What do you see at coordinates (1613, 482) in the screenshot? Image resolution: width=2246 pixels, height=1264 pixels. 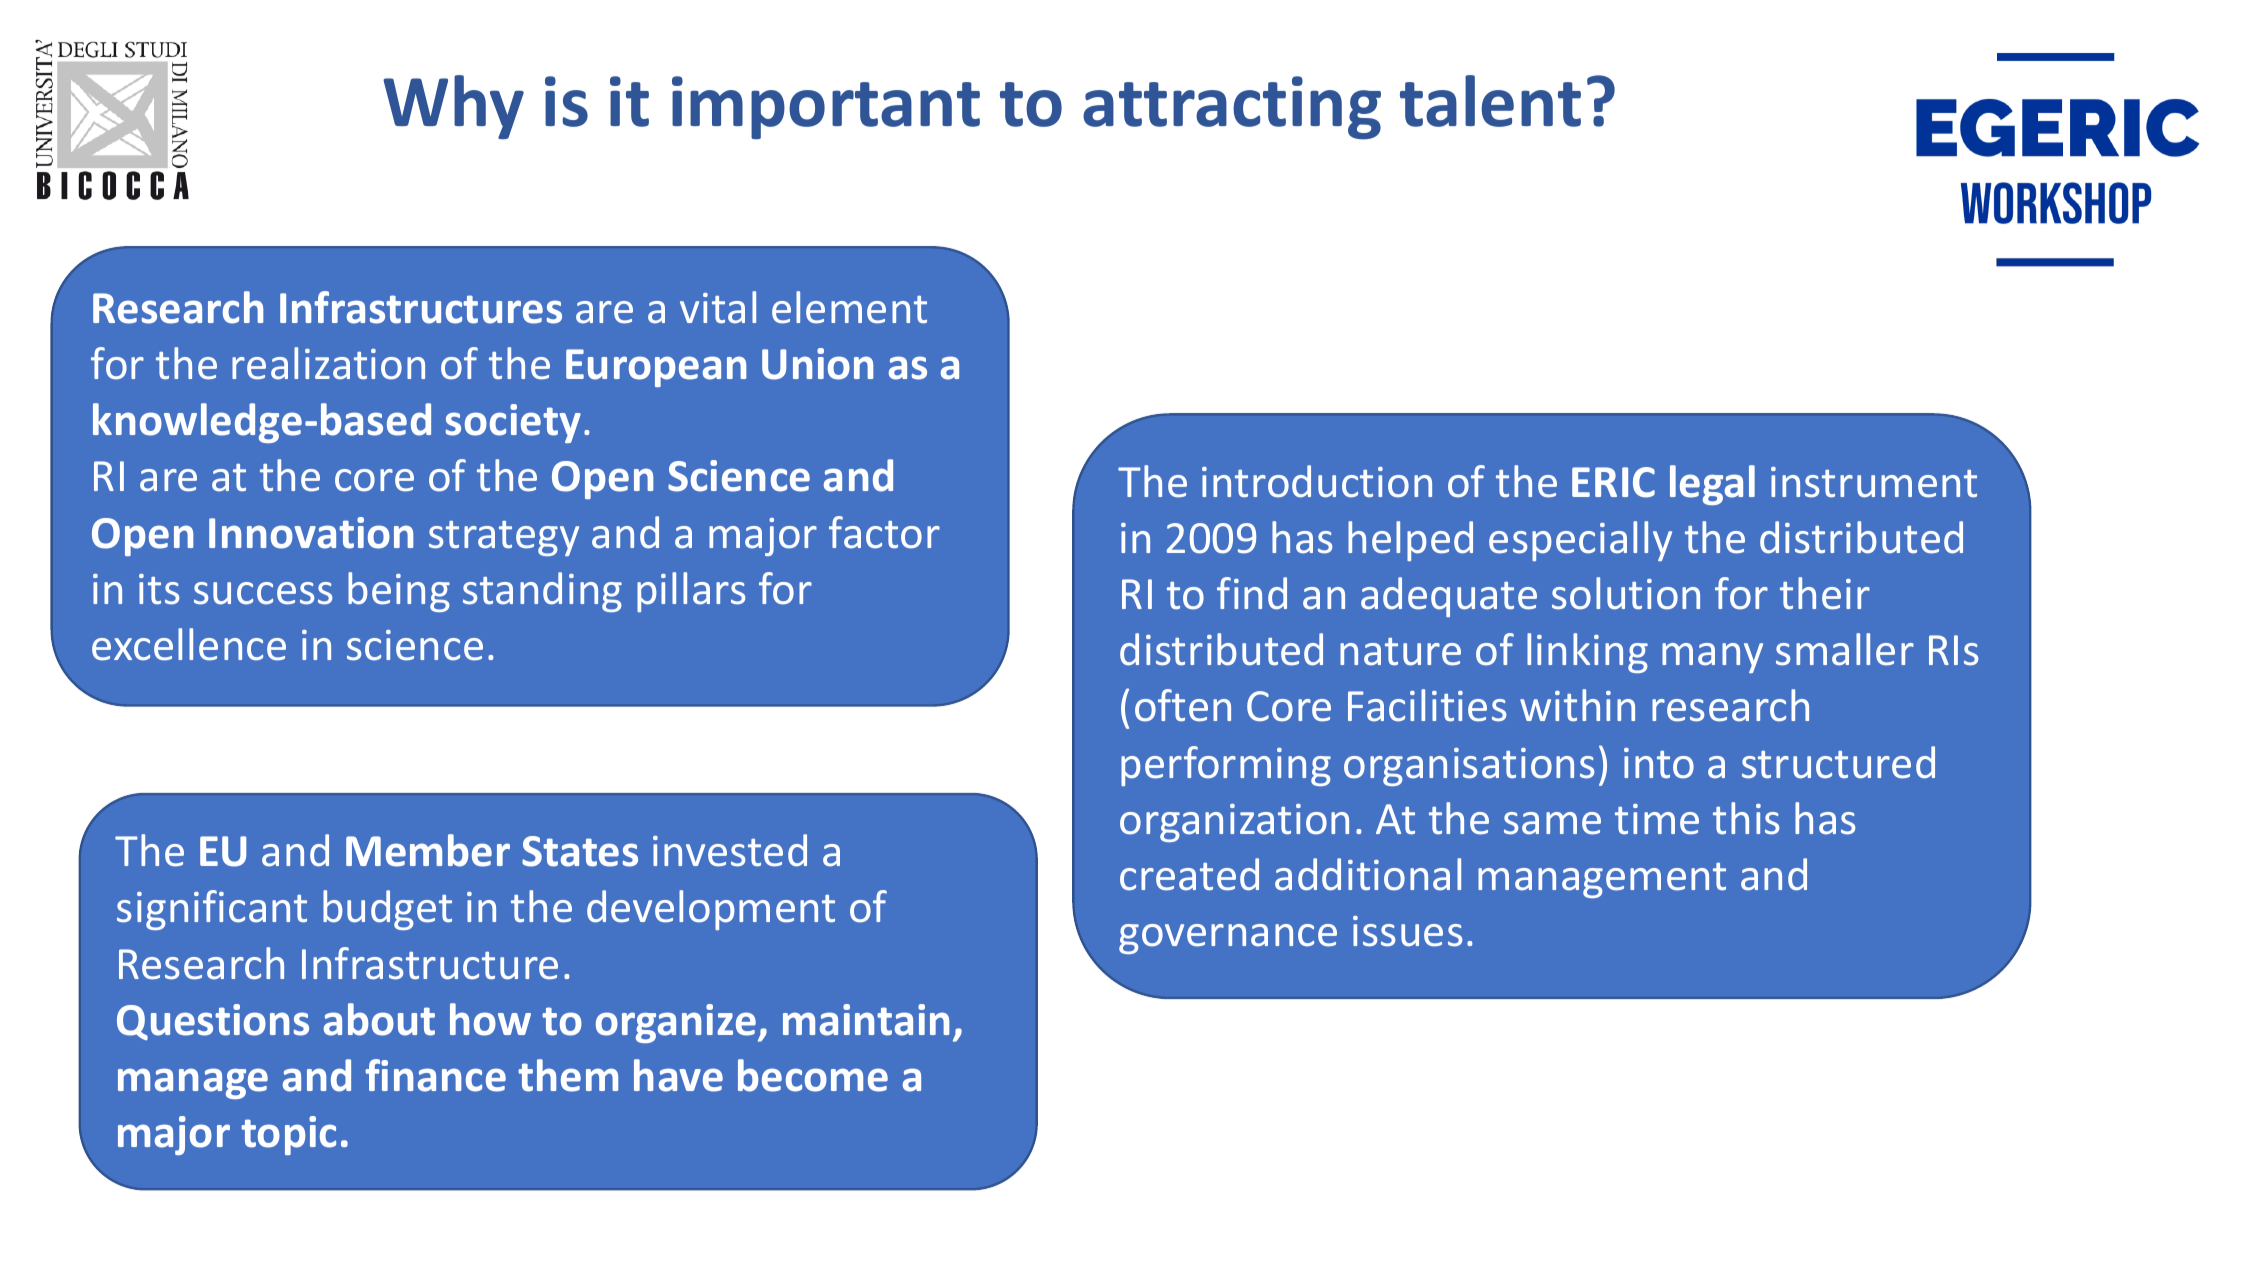 I see `ERIC` at bounding box center [1613, 482].
